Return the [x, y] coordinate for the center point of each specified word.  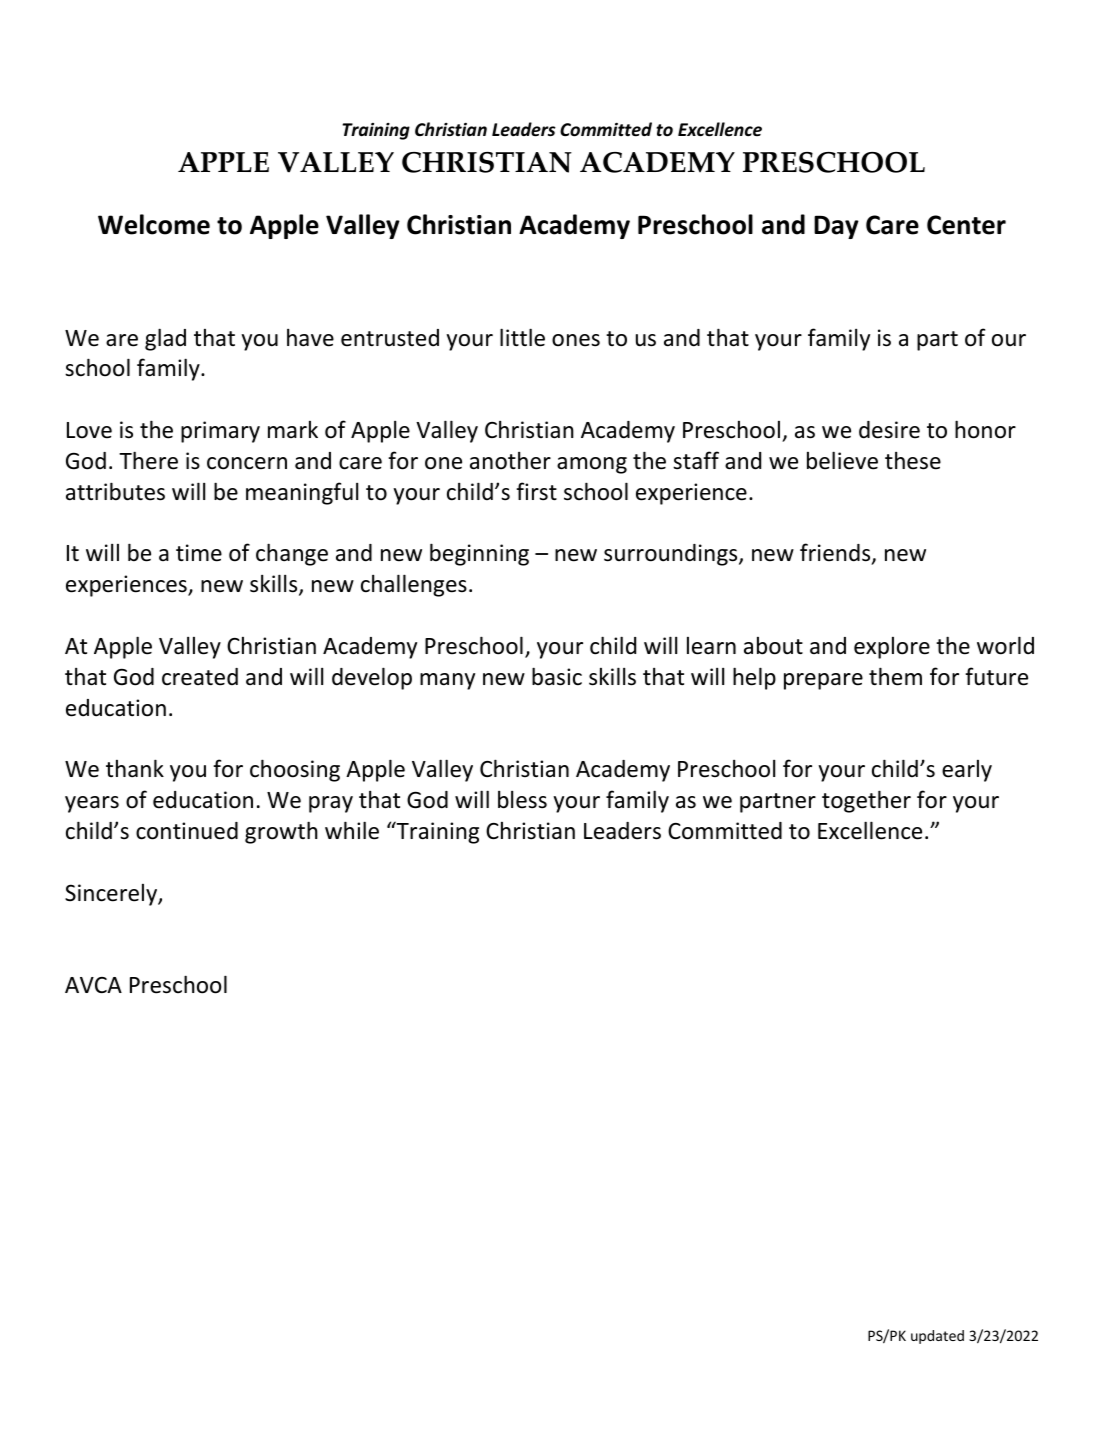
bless [522, 800]
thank [135, 768]
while [352, 830]
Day [836, 227]
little [522, 337]
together [866, 801]
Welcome [154, 224]
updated [937, 1337]
